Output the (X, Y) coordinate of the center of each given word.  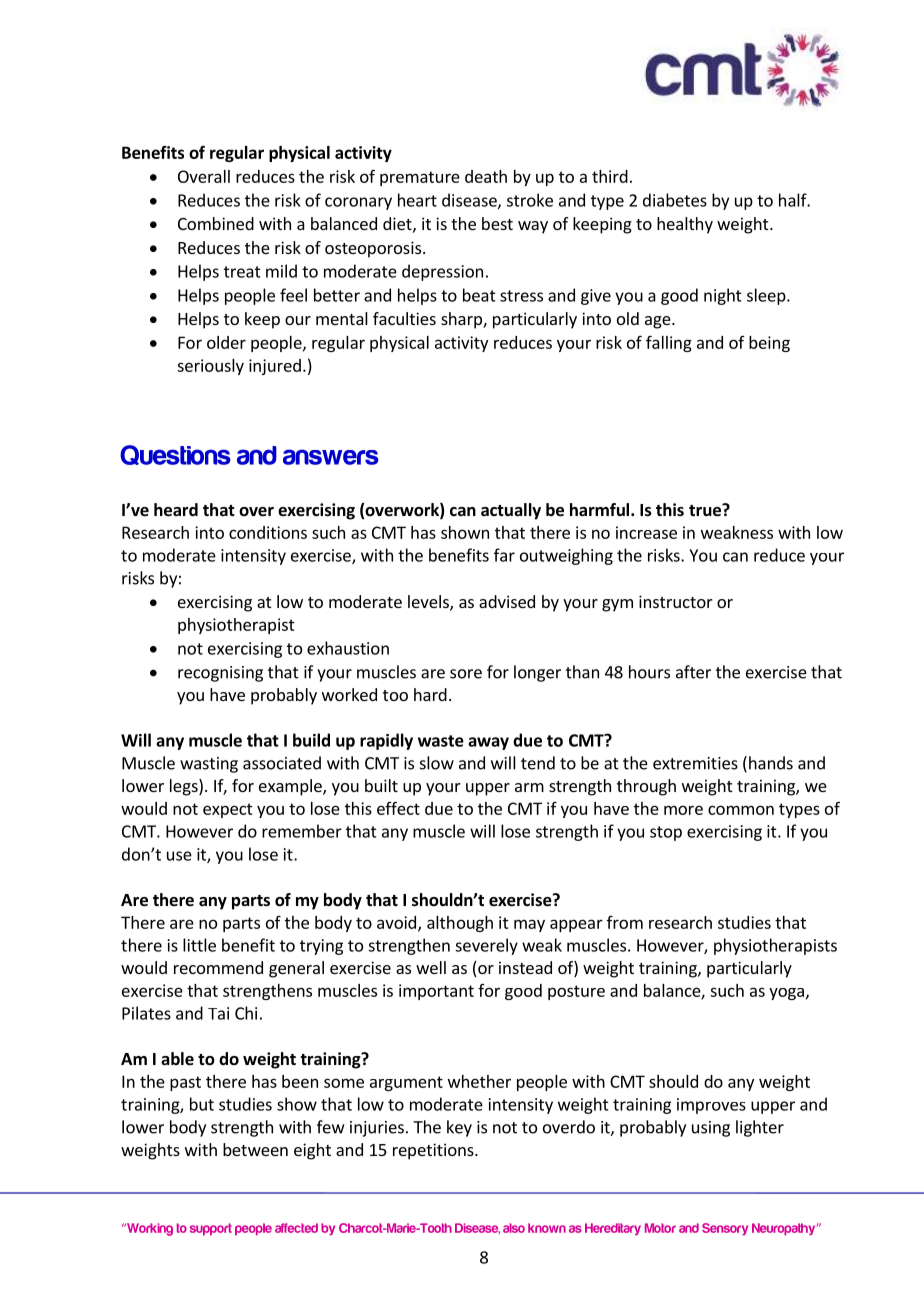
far (504, 555)
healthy (685, 225)
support (211, 1229)
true (706, 510)
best (497, 223)
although (460, 924)
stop (666, 833)
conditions (268, 532)
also (514, 1228)
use (179, 856)
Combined (216, 223)
